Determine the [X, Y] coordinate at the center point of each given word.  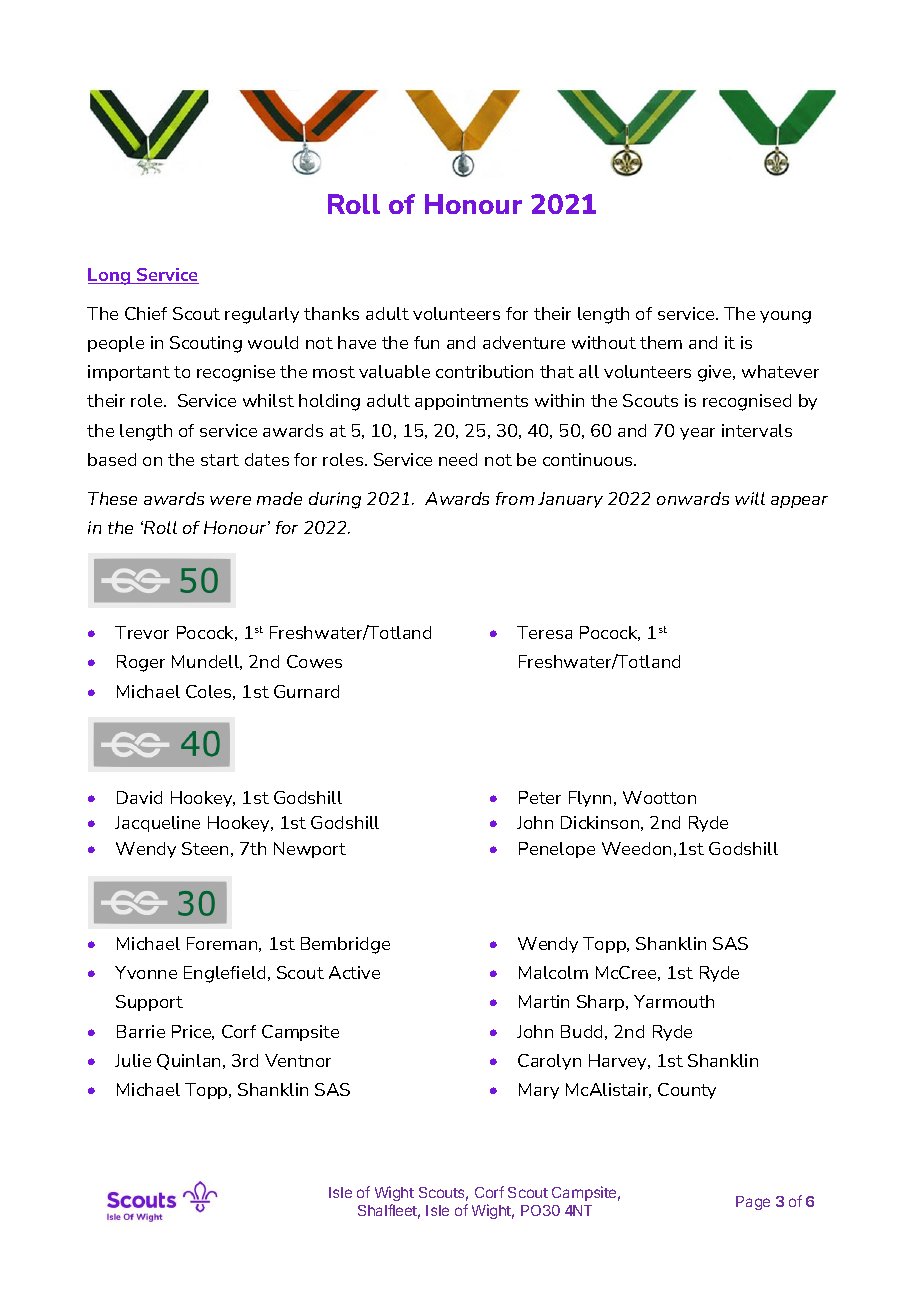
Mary [539, 1091]
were [230, 500]
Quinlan [190, 1062]
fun [426, 342]
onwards [693, 498]
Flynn [592, 799]
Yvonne [146, 972]
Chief [146, 313]
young [785, 317]
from [515, 498]
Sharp [602, 1003]
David [139, 797]
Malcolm [553, 972]
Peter [540, 797]
